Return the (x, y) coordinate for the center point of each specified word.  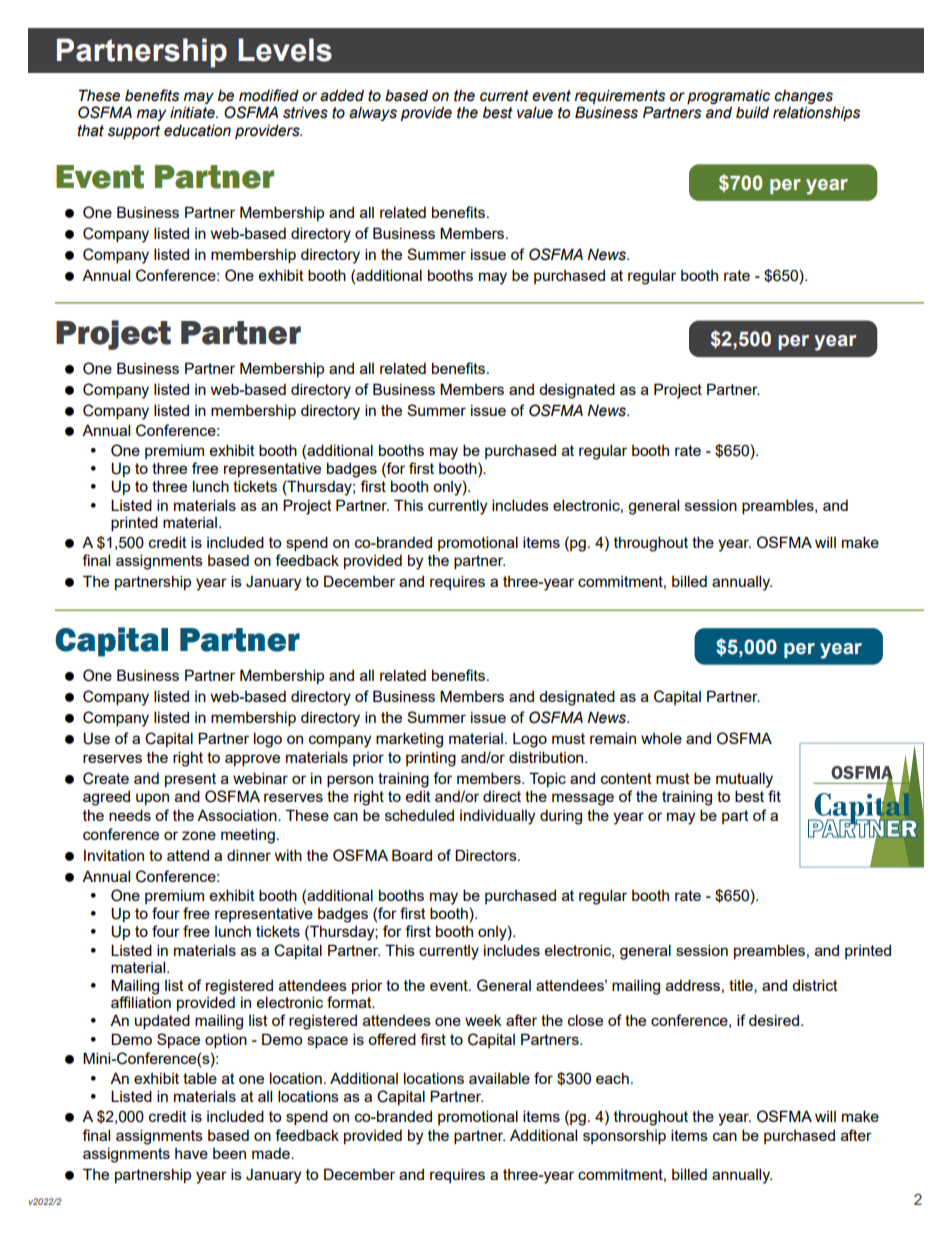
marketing (409, 740)
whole (661, 738)
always (373, 114)
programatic (728, 98)
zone (199, 835)
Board (412, 855)
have (191, 1153)
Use (96, 738)
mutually (744, 780)
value (535, 113)
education (197, 131)
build (752, 112)
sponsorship (624, 1136)
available (499, 1078)
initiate (193, 112)
